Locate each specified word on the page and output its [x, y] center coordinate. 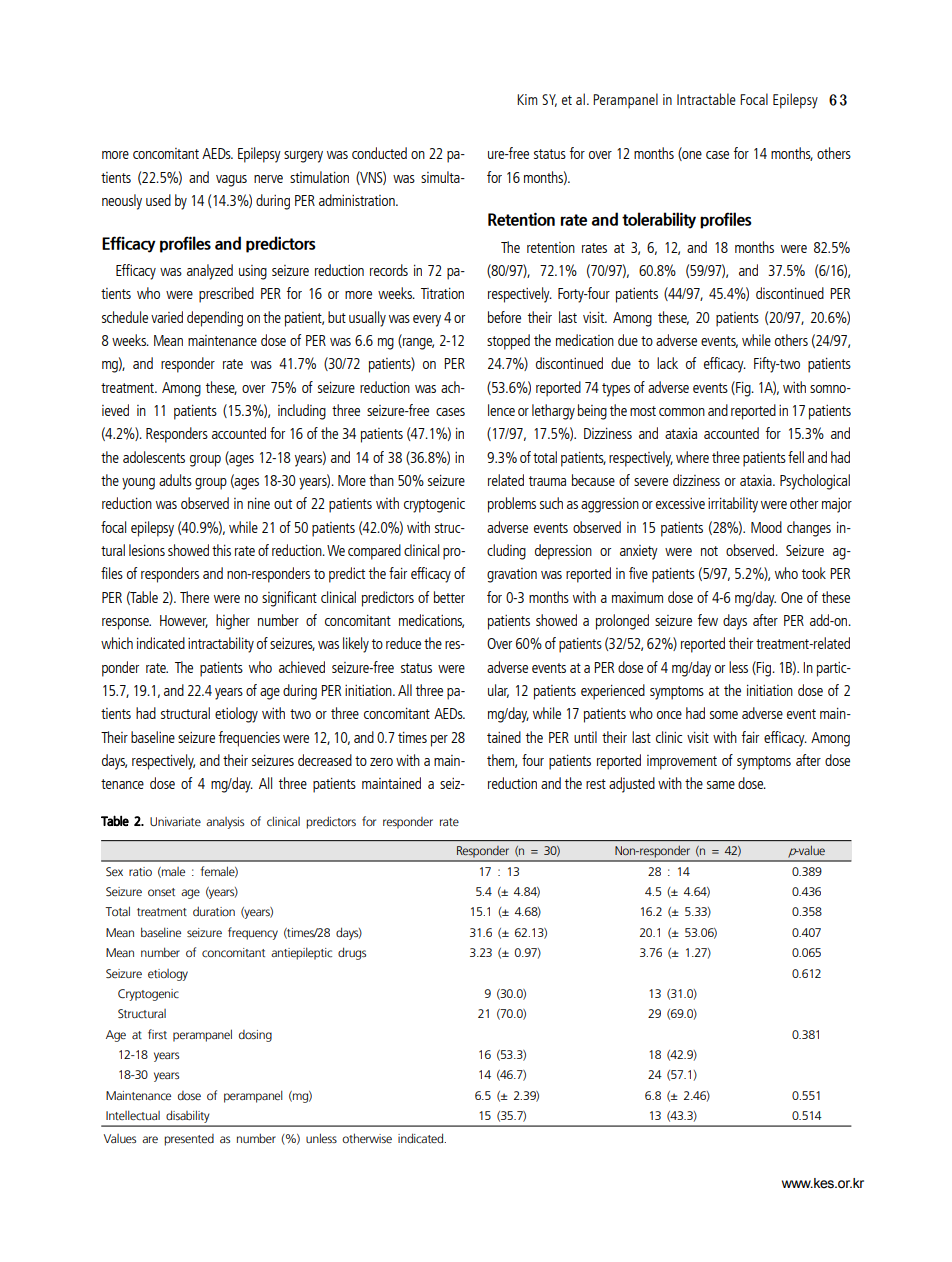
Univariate [175, 821]
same [721, 785]
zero [381, 762]
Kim [527, 99]
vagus [231, 181]
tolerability [659, 220]
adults [175, 480]
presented [189, 1140]
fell [796, 457]
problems [512, 505]
